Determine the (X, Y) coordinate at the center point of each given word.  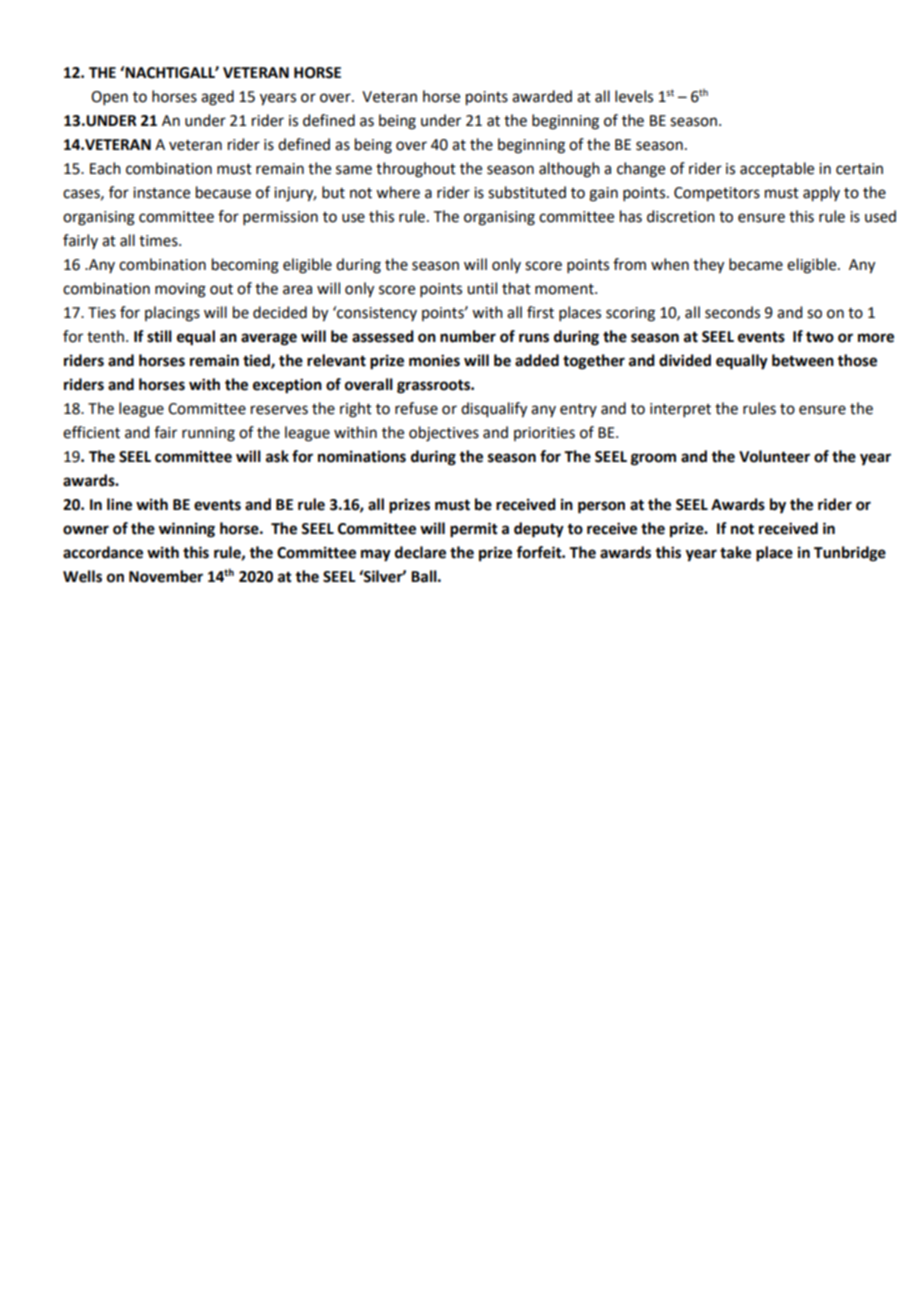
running (208, 434)
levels (634, 96)
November (166, 576)
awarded (542, 96)
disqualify (494, 410)
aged (217, 98)
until (482, 288)
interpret (680, 410)
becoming (245, 266)
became (756, 264)
